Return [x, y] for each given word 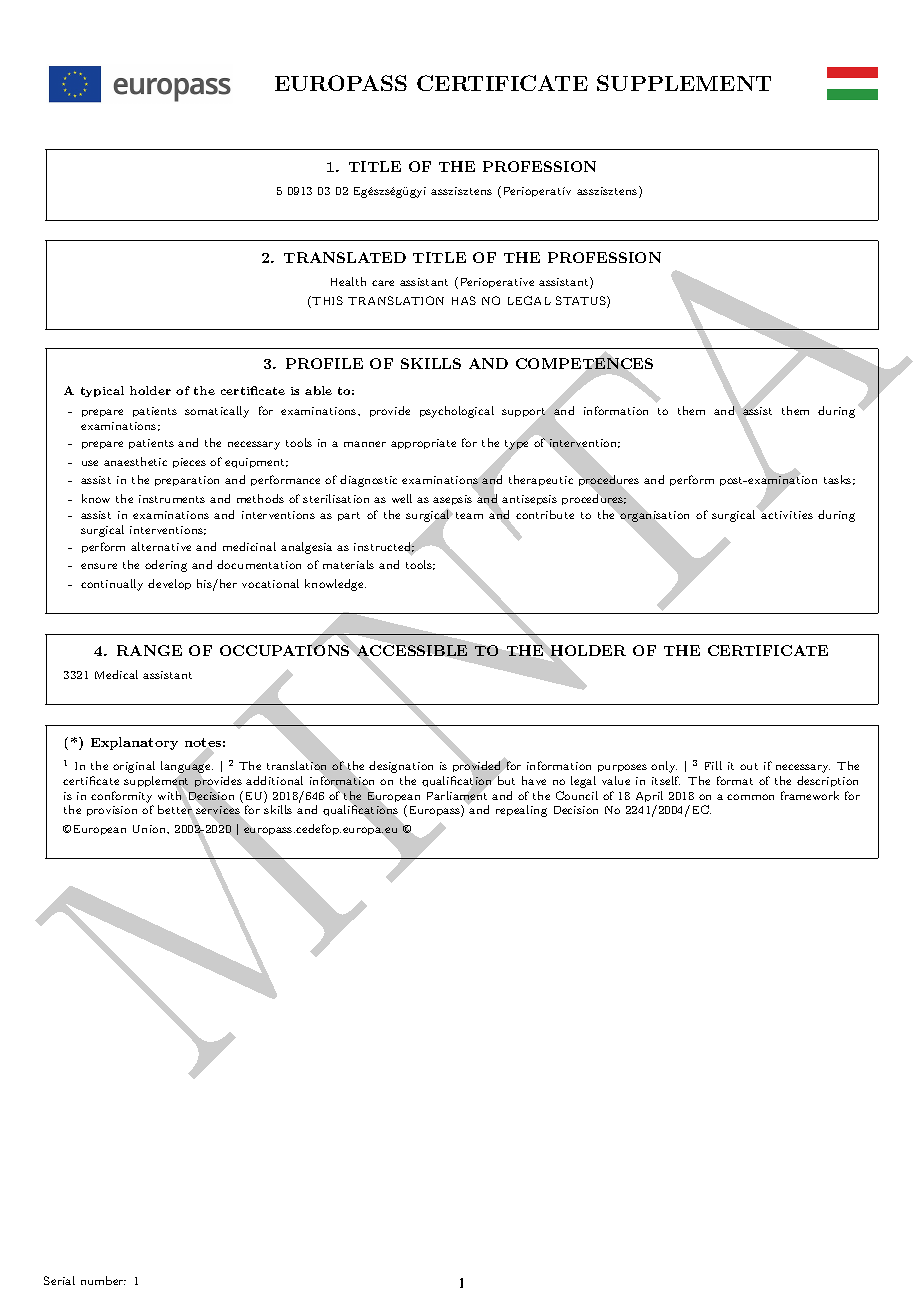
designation [401, 767]
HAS [464, 300]
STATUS [582, 302]
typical [102, 391]
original [134, 767]
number [103, 1280]
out [749, 766]
